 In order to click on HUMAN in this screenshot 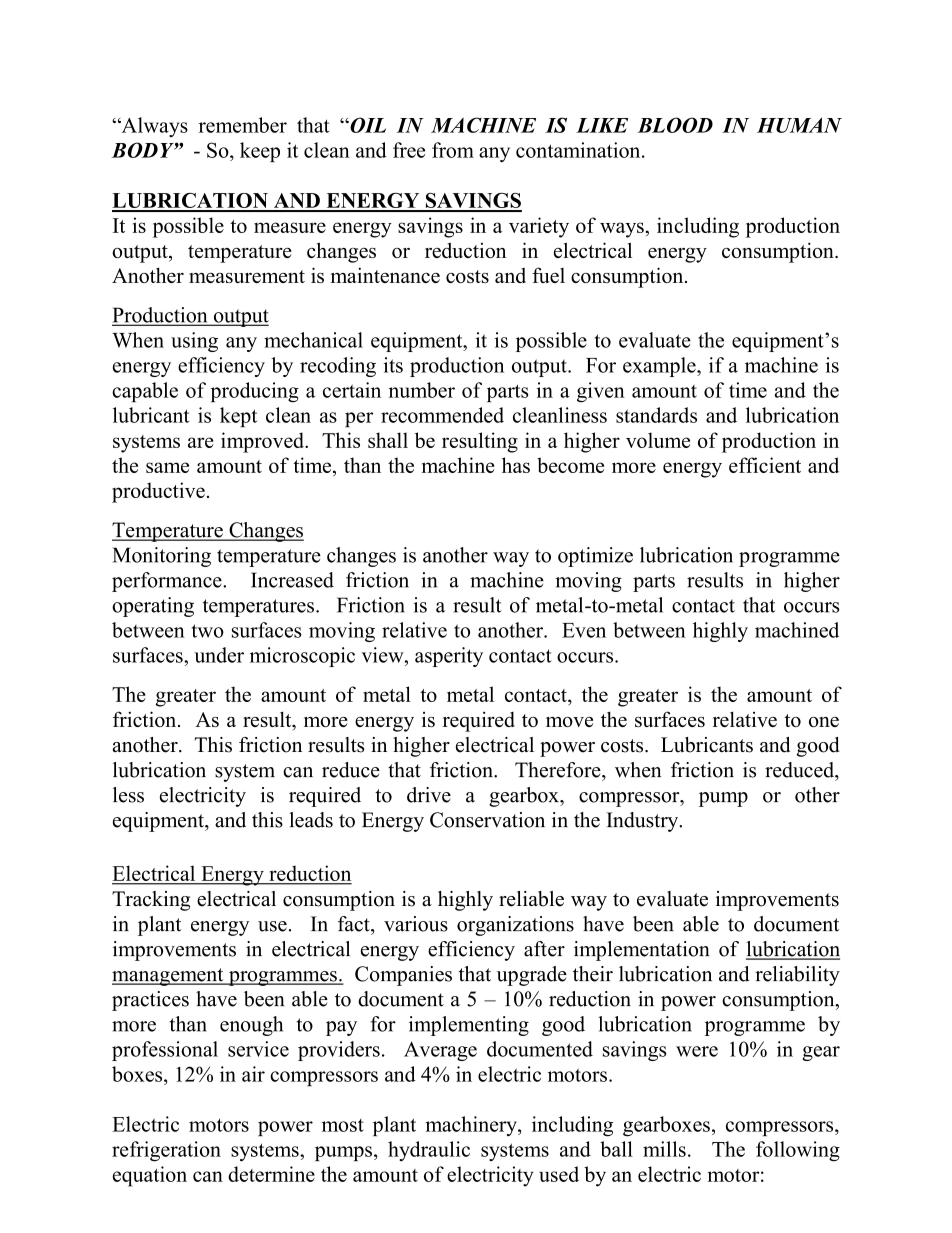, I will do `click(799, 125)`.
